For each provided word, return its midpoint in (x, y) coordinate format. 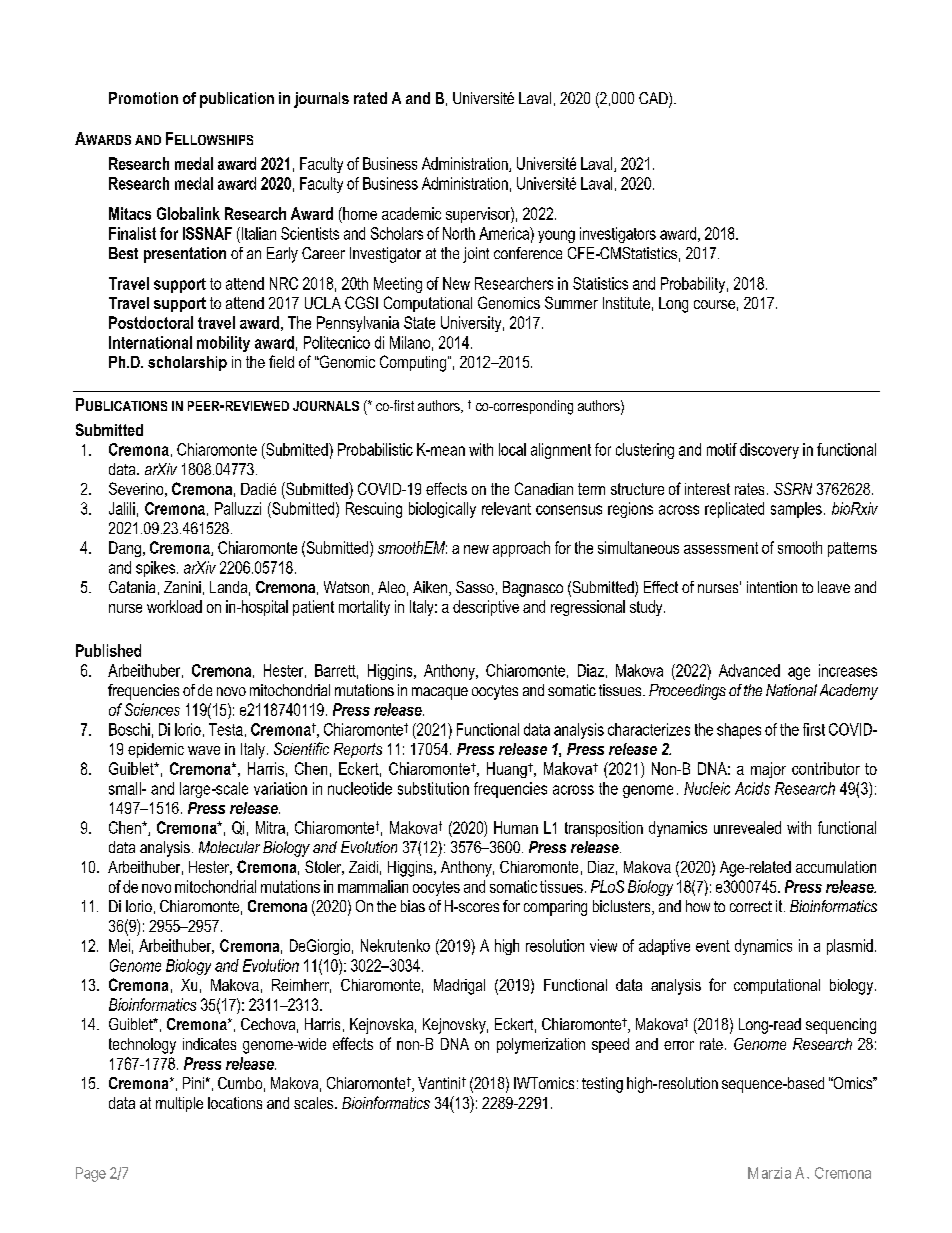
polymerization (541, 1046)
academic (411, 213)
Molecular (229, 847)
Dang (125, 549)
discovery (769, 451)
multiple (179, 1104)
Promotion (143, 98)
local (512, 449)
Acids (752, 788)
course (714, 304)
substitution (433, 788)
